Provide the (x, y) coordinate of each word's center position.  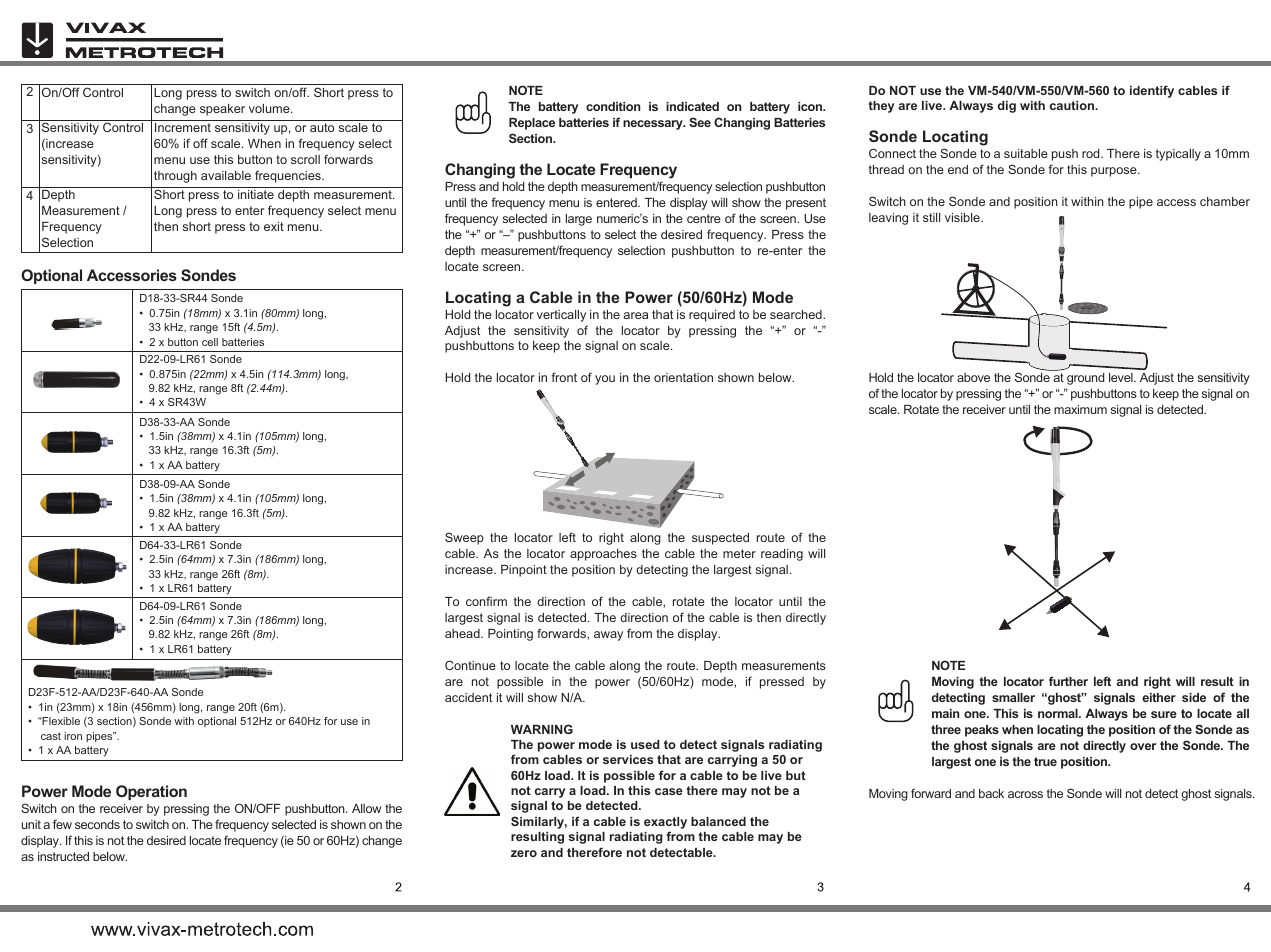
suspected (720, 539)
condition (613, 106)
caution (1073, 105)
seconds (97, 824)
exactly (665, 823)
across (1025, 794)
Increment (183, 127)
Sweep (464, 538)
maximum (1080, 409)
